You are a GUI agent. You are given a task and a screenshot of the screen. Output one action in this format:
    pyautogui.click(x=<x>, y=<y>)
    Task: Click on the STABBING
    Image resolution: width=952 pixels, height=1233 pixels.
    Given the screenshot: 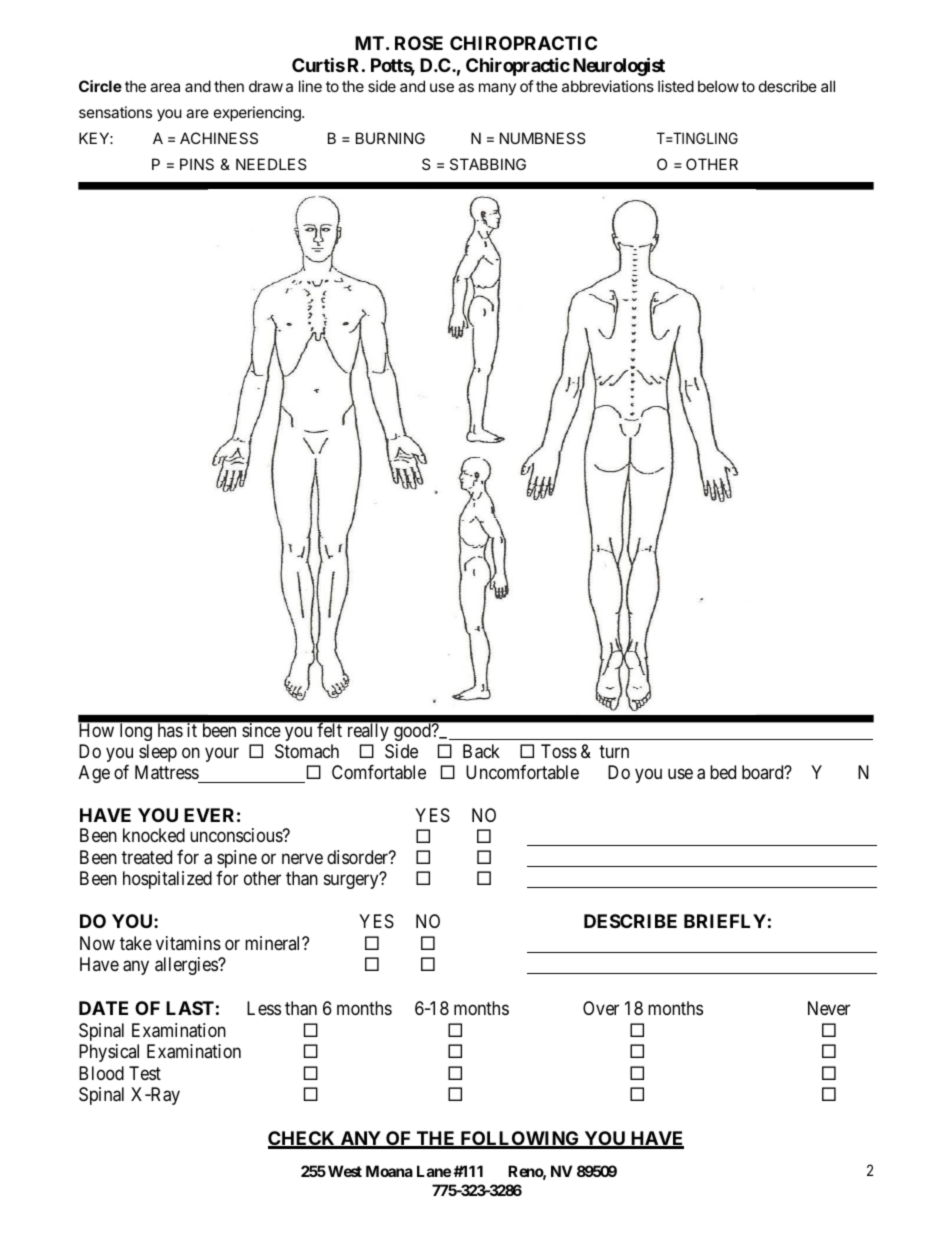 What is the action you would take?
    pyautogui.click(x=488, y=164)
